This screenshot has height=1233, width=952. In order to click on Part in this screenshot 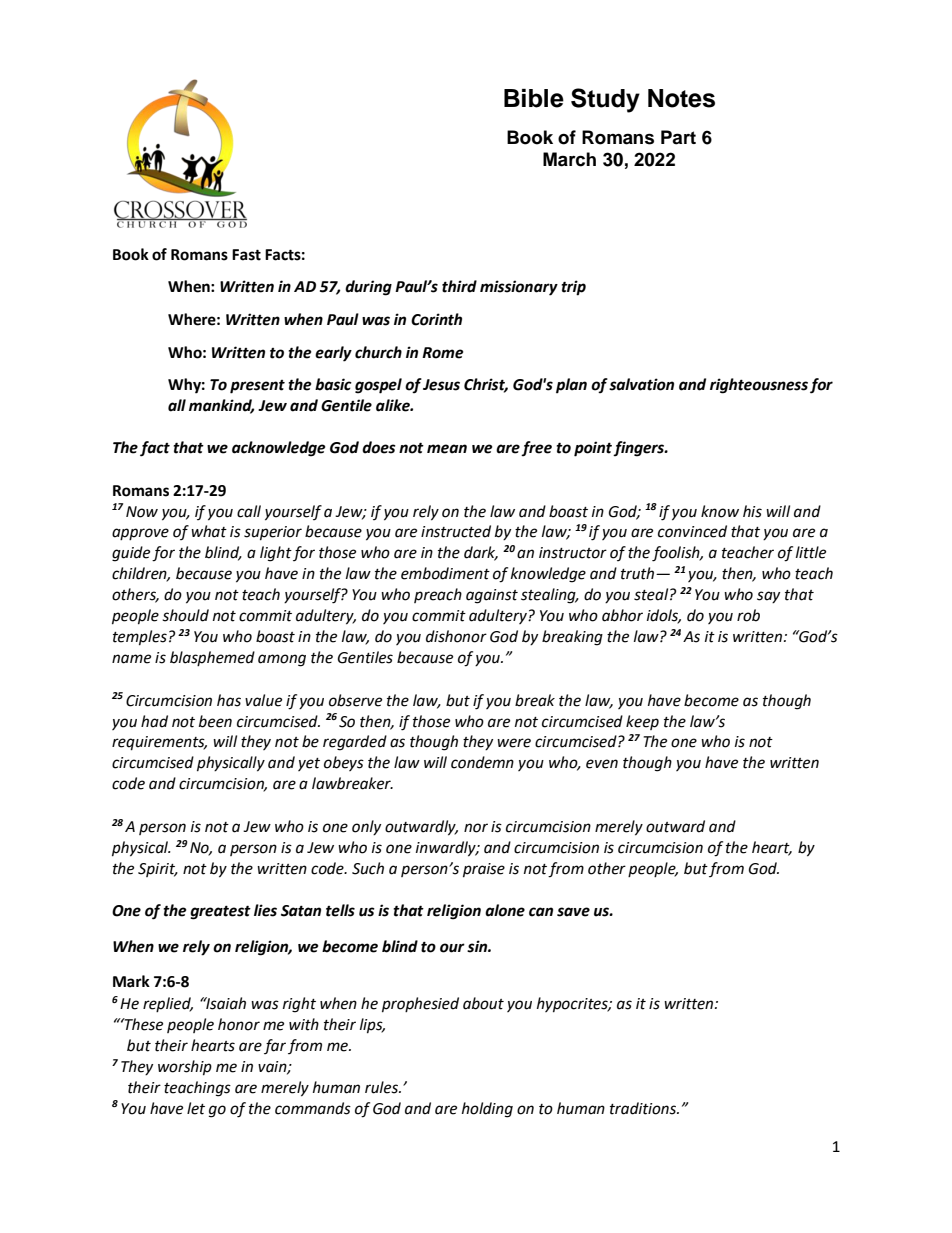, I will do `click(678, 137)`.
